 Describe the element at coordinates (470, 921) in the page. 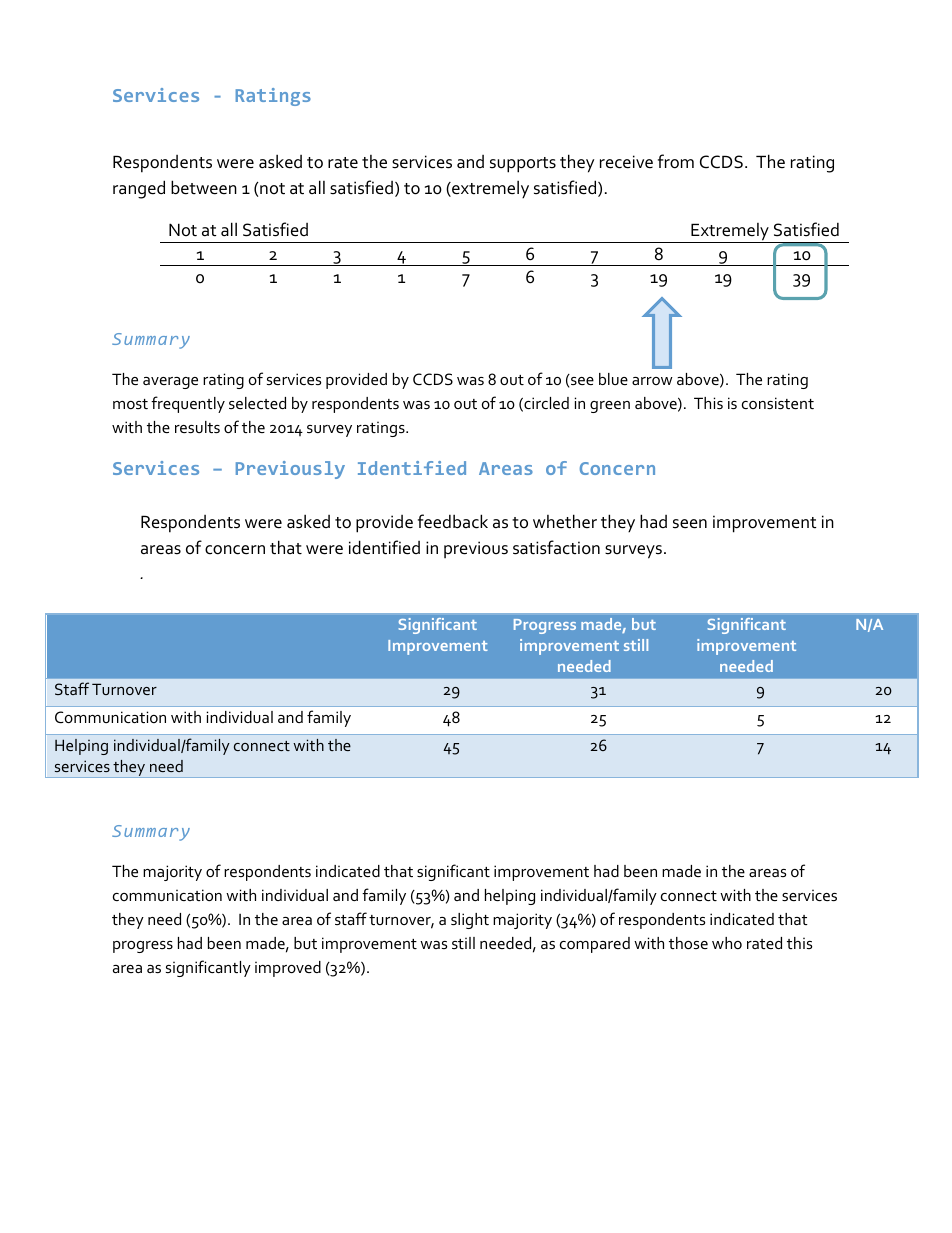

I see `slight` at that location.
